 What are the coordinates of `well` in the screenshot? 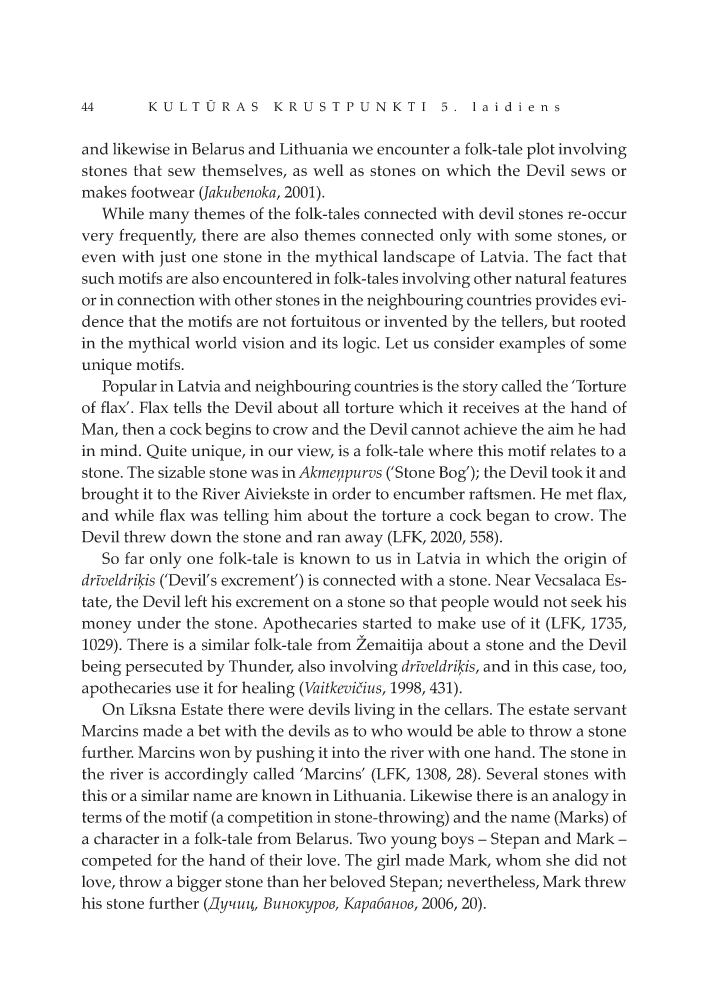 It's located at (328, 170).
